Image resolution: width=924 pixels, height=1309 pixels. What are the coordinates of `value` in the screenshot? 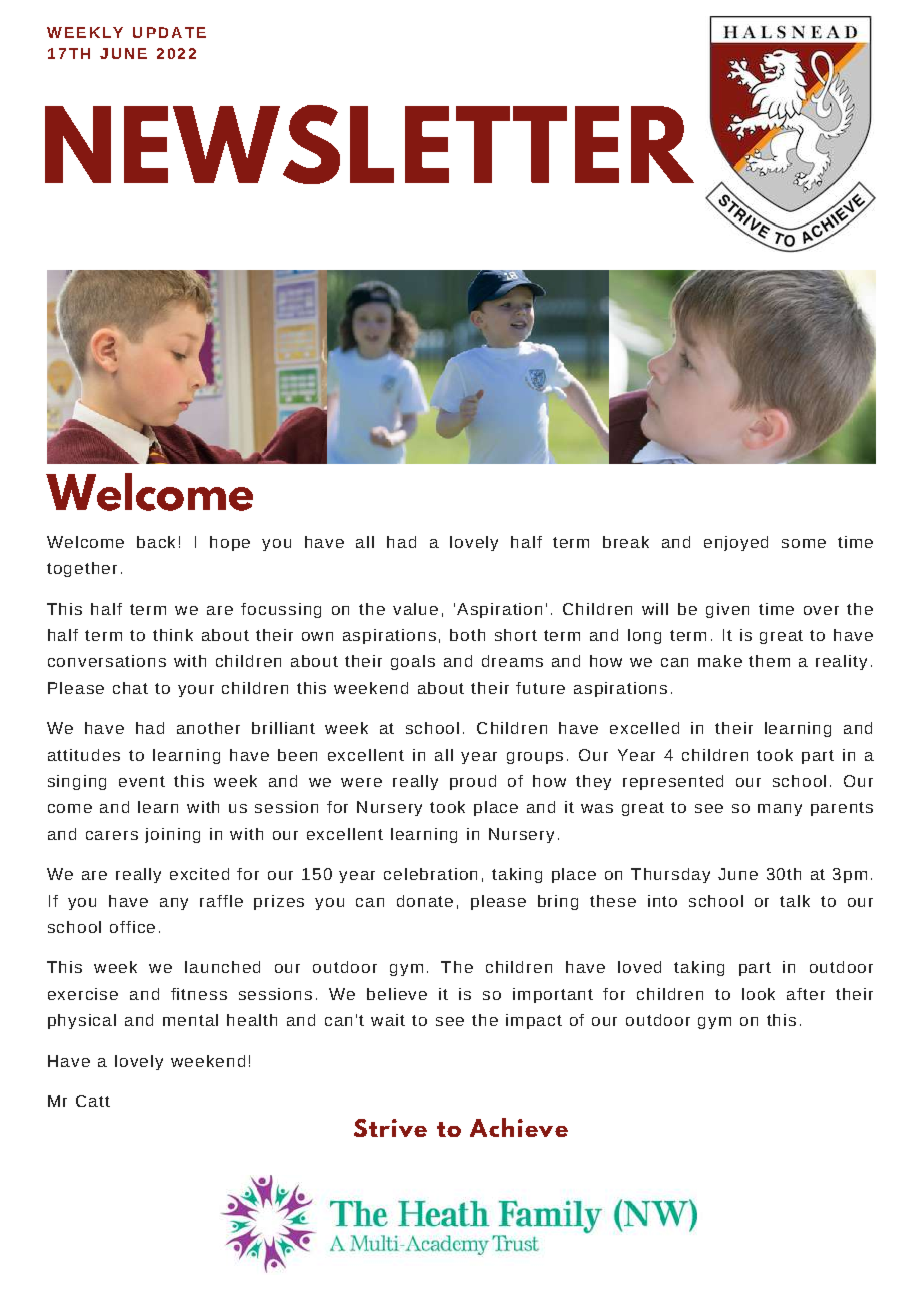 It's located at (415, 609).
